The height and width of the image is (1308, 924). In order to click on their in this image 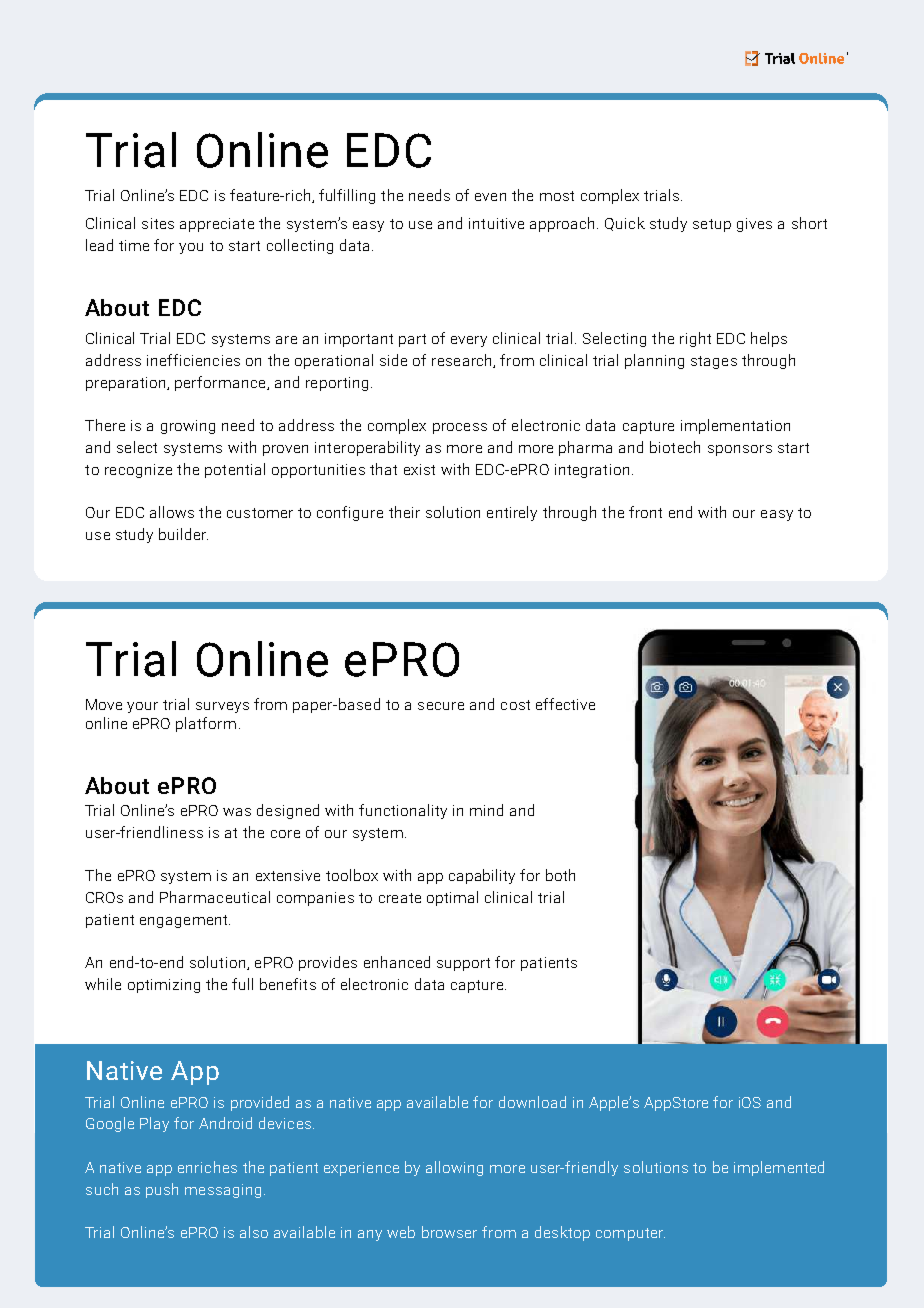, I will do `click(404, 512)`.
